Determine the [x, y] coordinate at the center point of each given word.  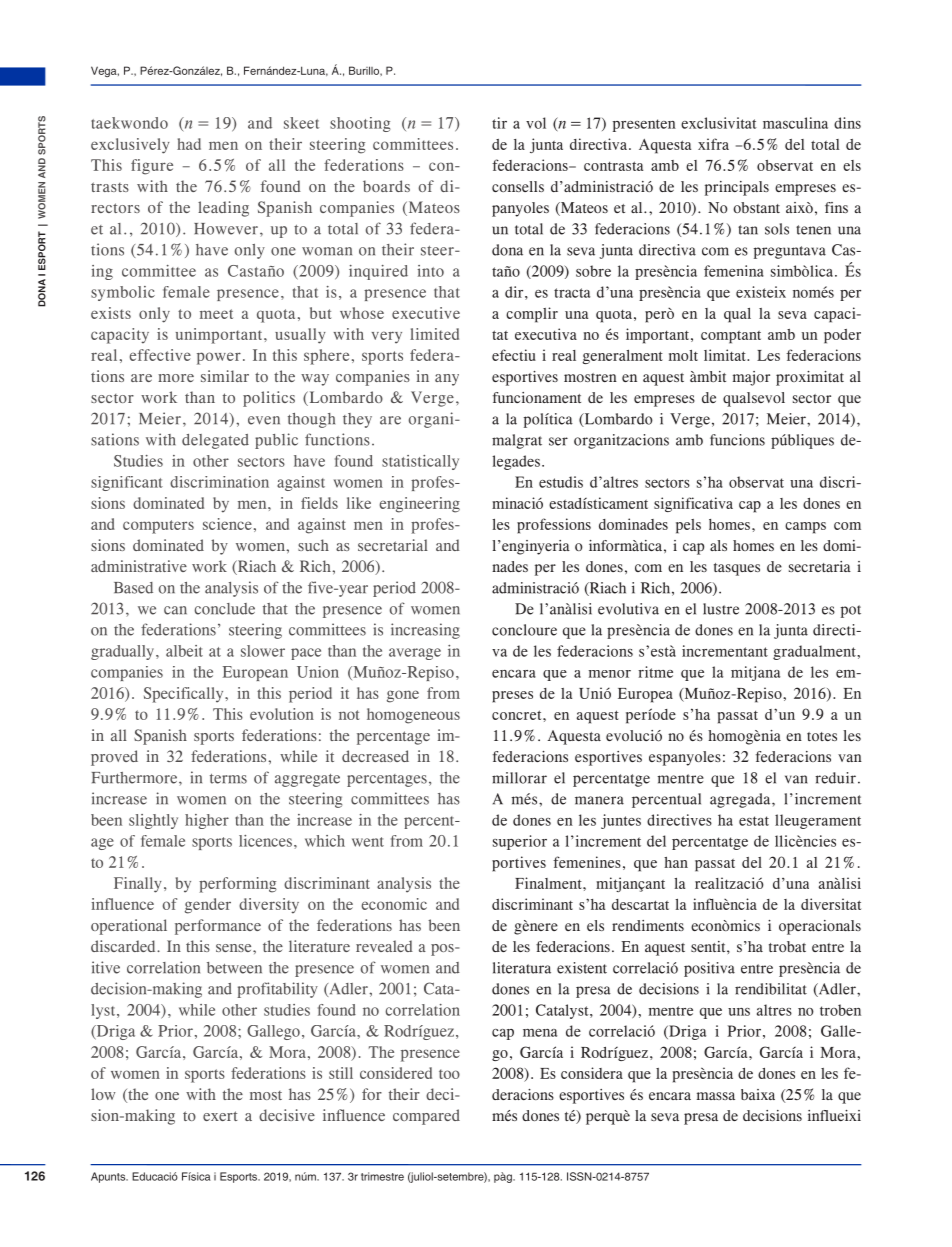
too [449, 1074]
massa [716, 1096]
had [189, 144]
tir [499, 123]
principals [737, 188]
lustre [721, 609]
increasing [425, 631]
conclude [224, 609]
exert [220, 1116]
